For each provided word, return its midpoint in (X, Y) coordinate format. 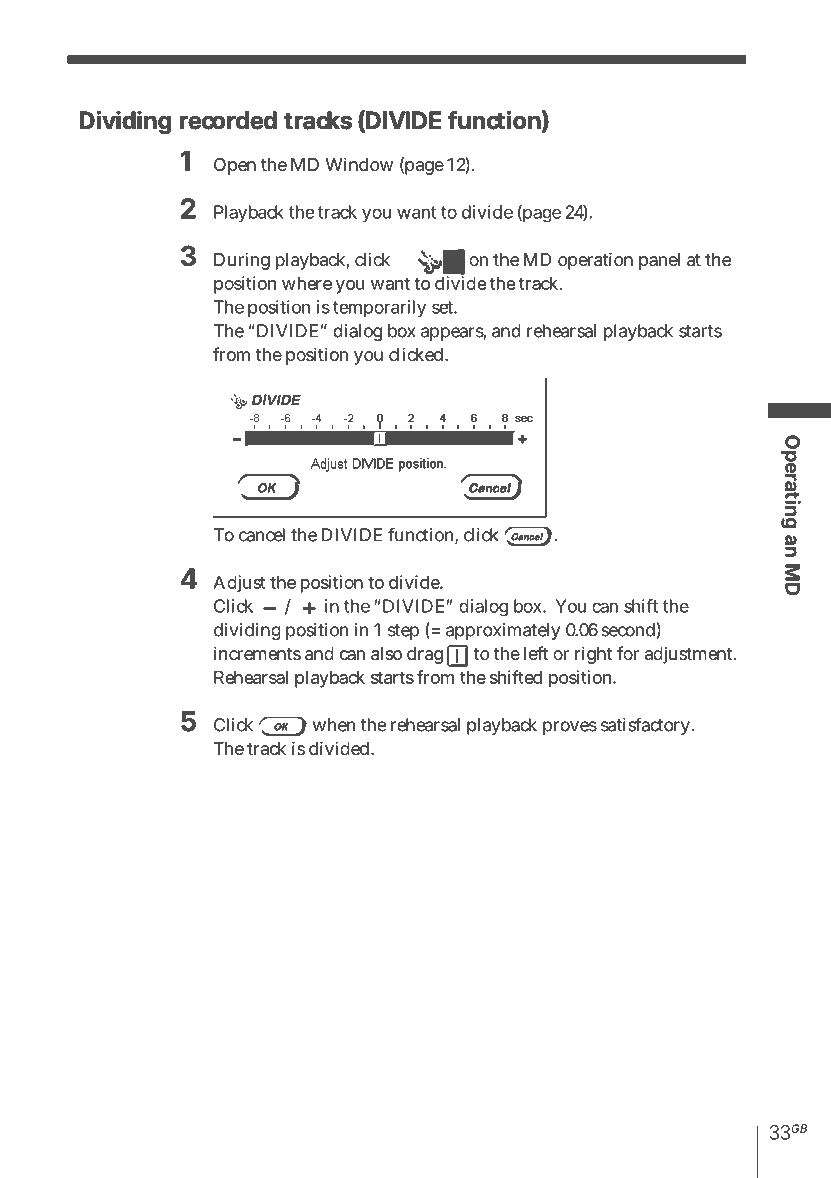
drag (425, 655)
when (334, 725)
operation (595, 261)
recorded (228, 120)
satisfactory (646, 726)
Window (359, 164)
